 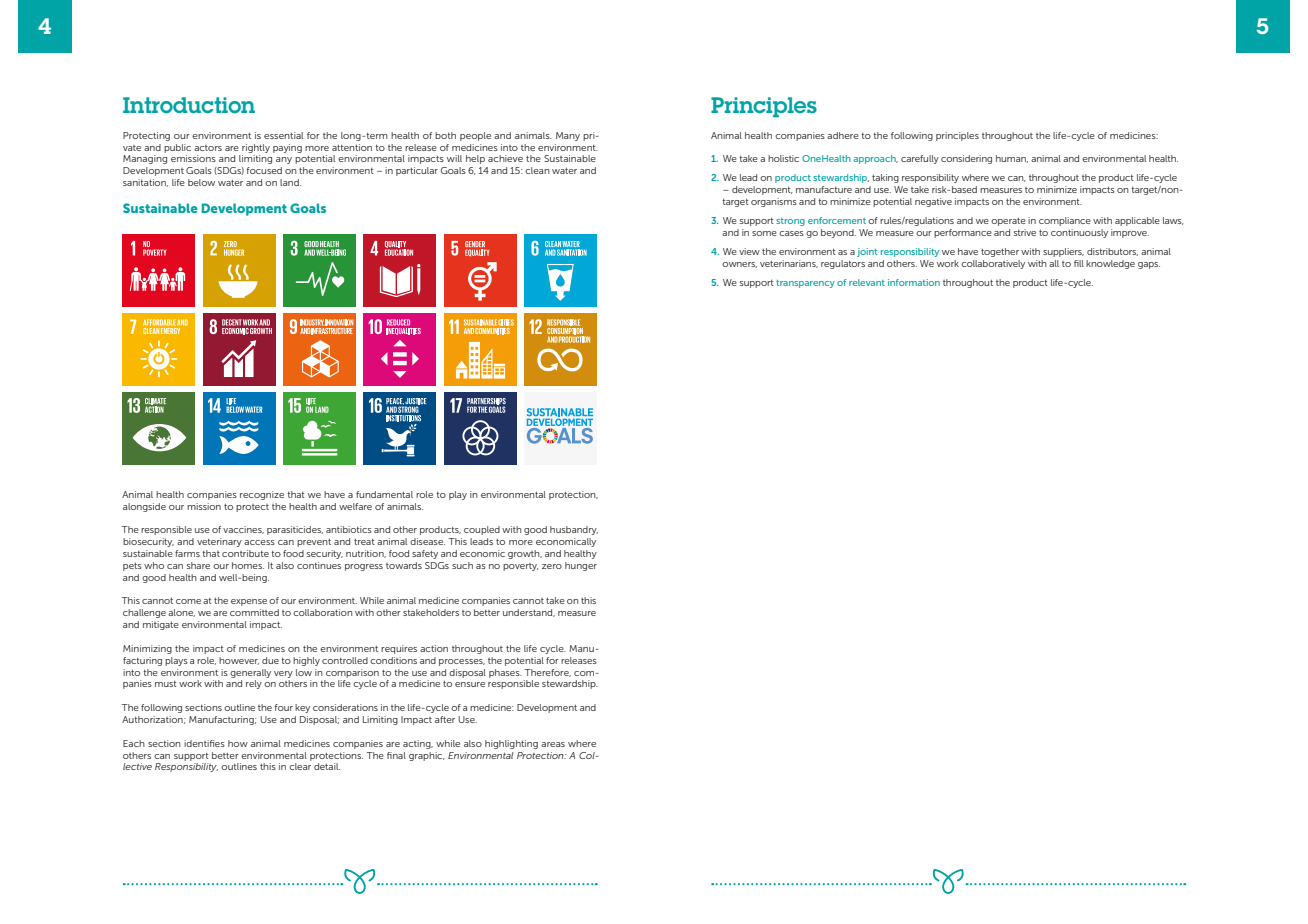 What do you see at coordinates (914, 282) in the document?
I see `information` at bounding box center [914, 282].
